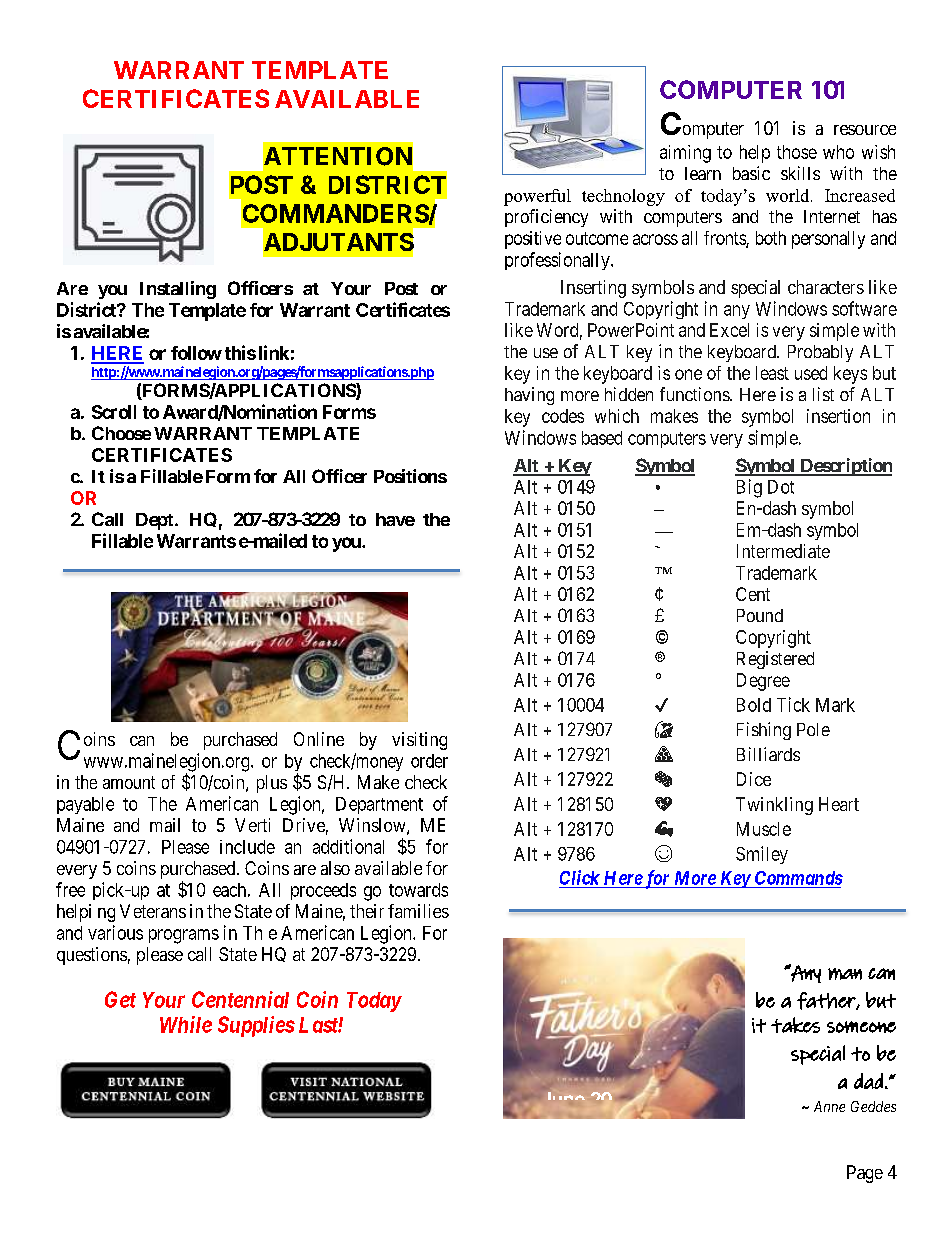 The image size is (952, 1233). Describe the element at coordinates (754, 779) in the page. I see `Dice` at that location.
